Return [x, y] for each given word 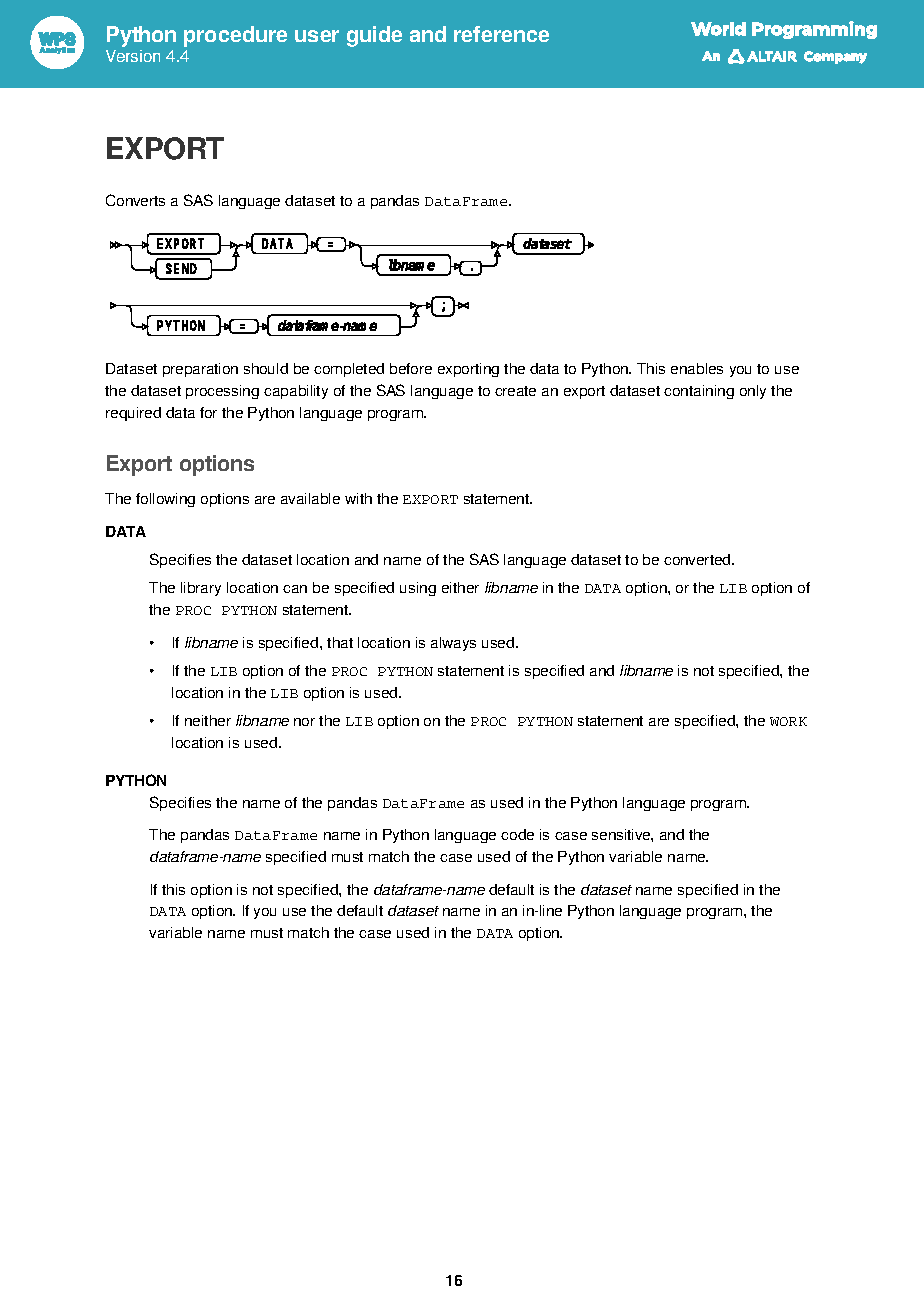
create [515, 391]
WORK [788, 721]
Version [133, 56]
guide [374, 36]
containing [699, 392]
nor [304, 722]
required [133, 414]
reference [501, 34]
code [517, 834]
